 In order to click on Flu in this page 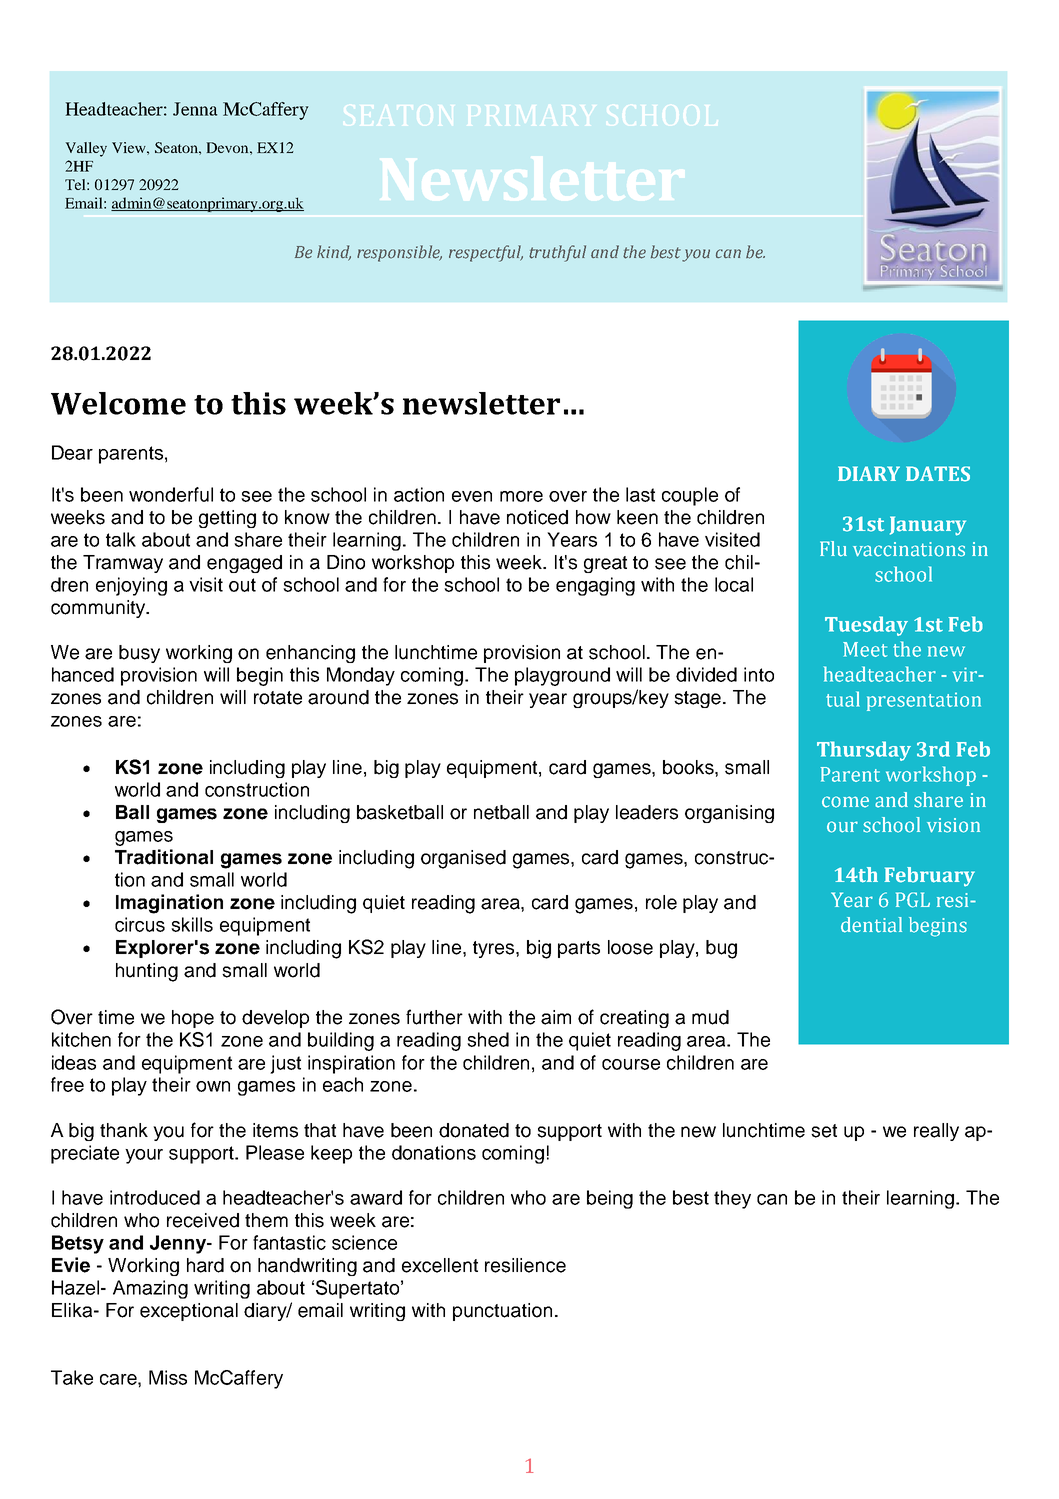, I will do `click(833, 549)`.
